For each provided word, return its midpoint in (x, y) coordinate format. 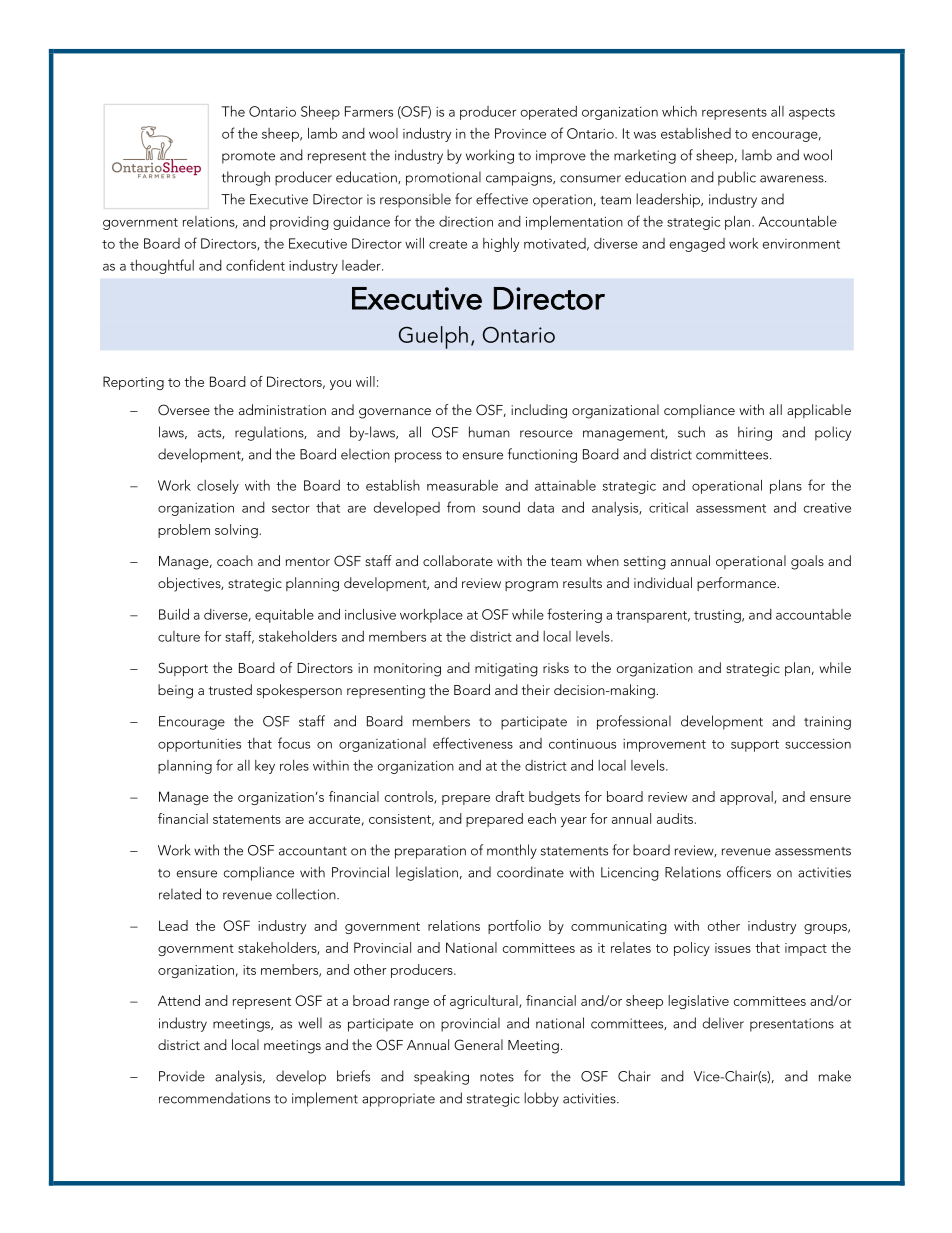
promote (248, 158)
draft (510, 796)
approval (747, 798)
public (737, 178)
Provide (182, 1076)
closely (218, 487)
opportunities (199, 745)
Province (520, 133)
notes (497, 1077)
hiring (755, 433)
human (489, 432)
